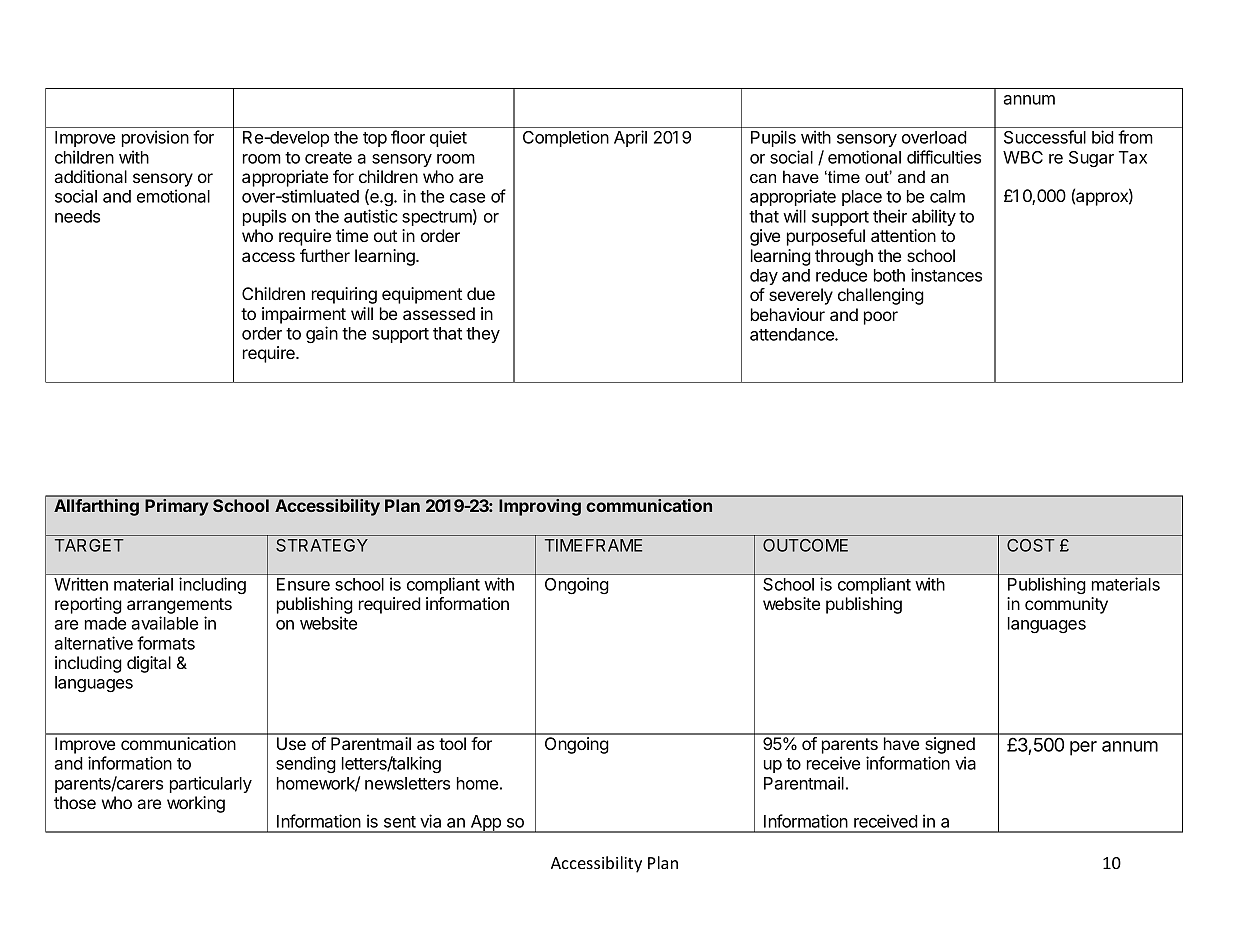 This screenshot has width=1233, height=952. Describe the element at coordinates (881, 318) in the screenshot. I see `poor` at that location.
